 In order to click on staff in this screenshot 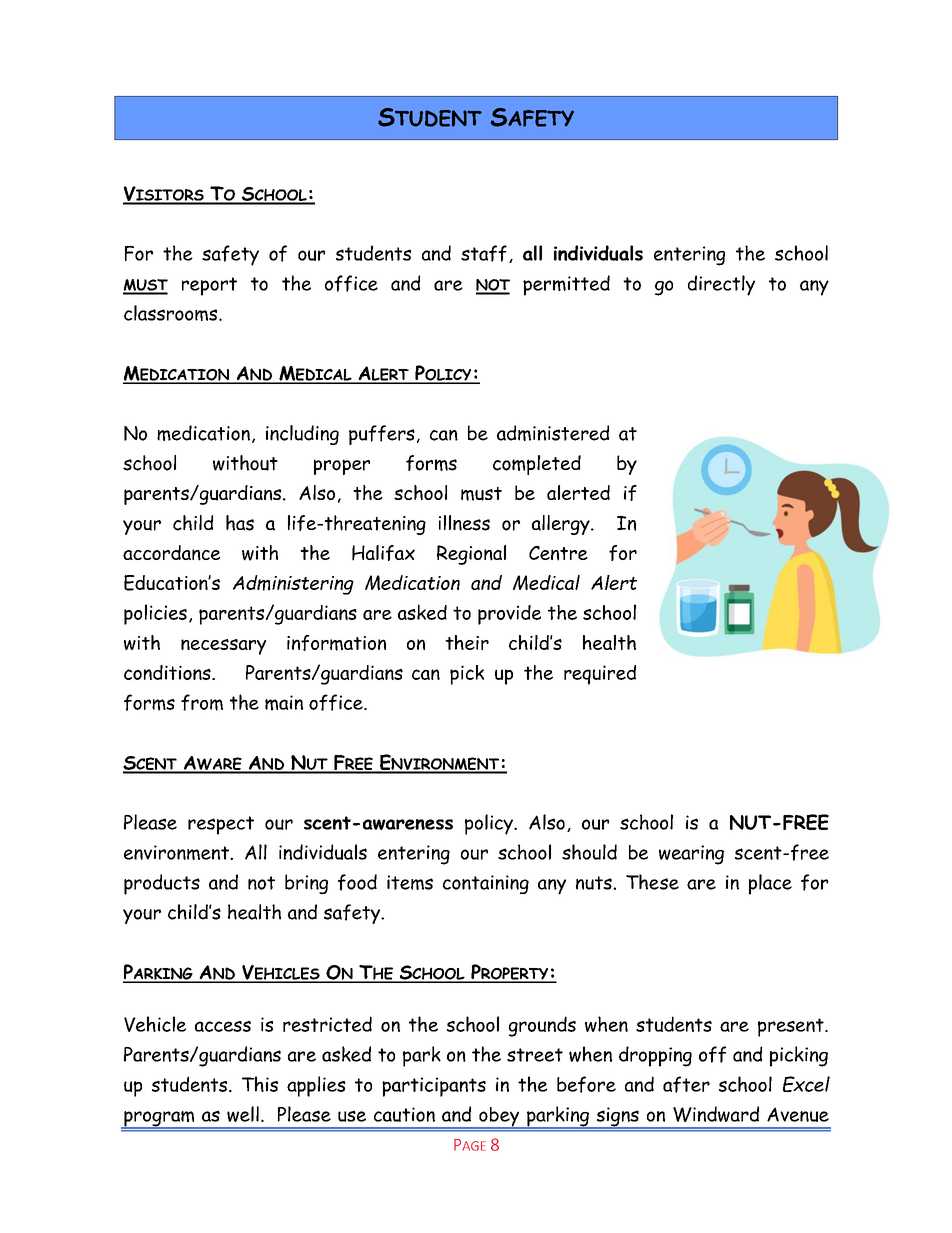, I will do `click(484, 253)`.
